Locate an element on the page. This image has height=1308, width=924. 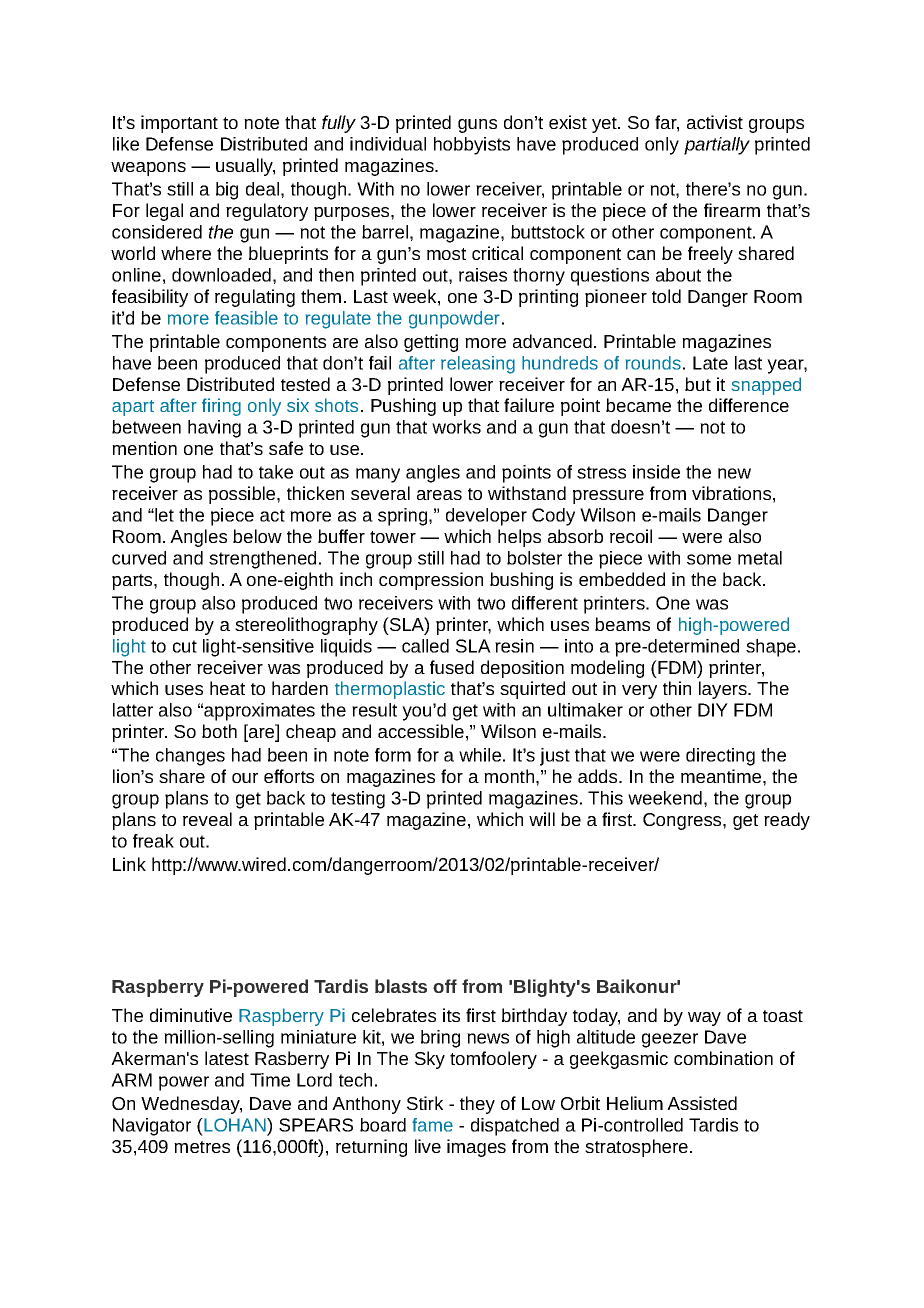
hobbyists is located at coordinates (472, 146).
